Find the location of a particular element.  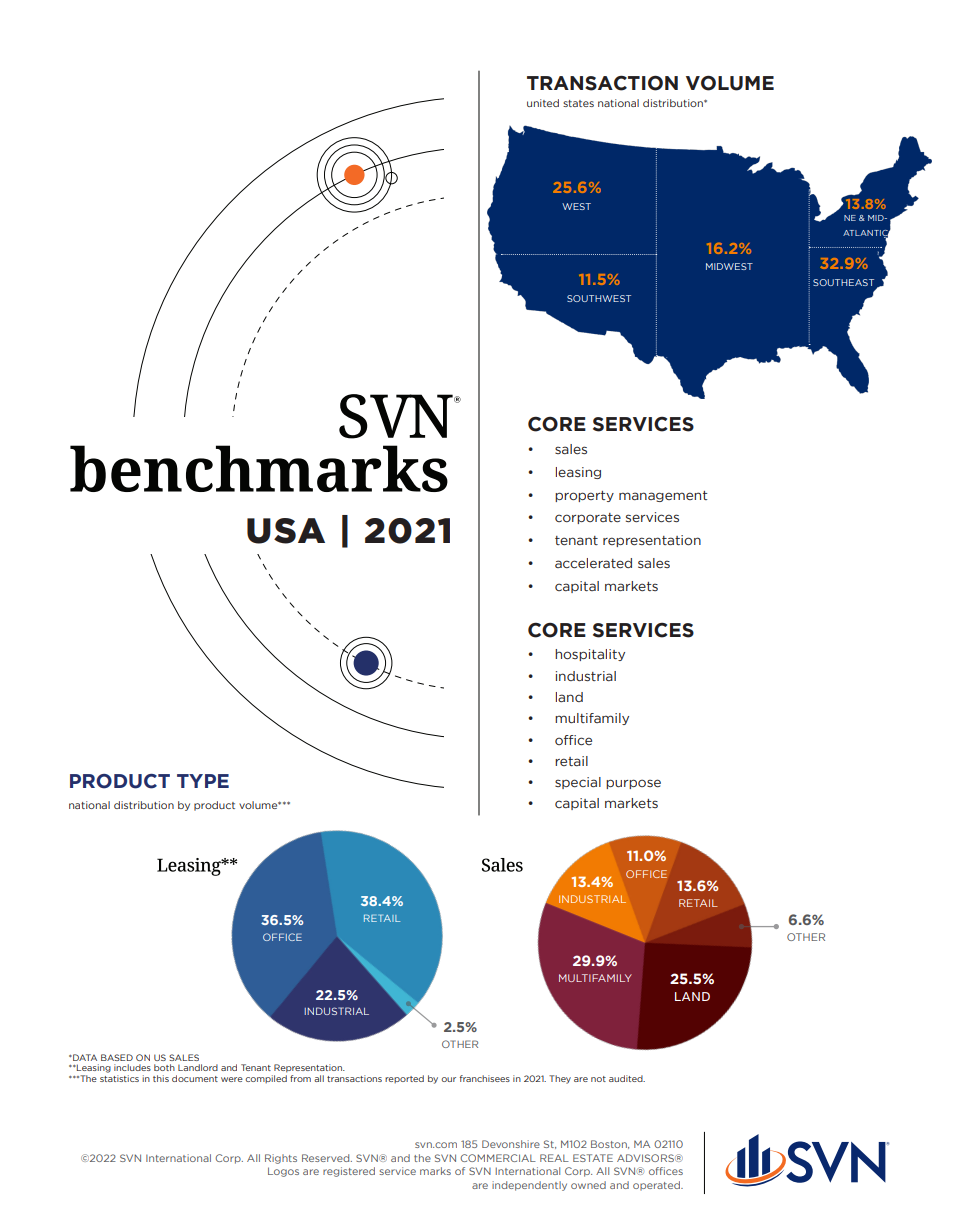

SOUTHEAST is located at coordinates (843, 282).
